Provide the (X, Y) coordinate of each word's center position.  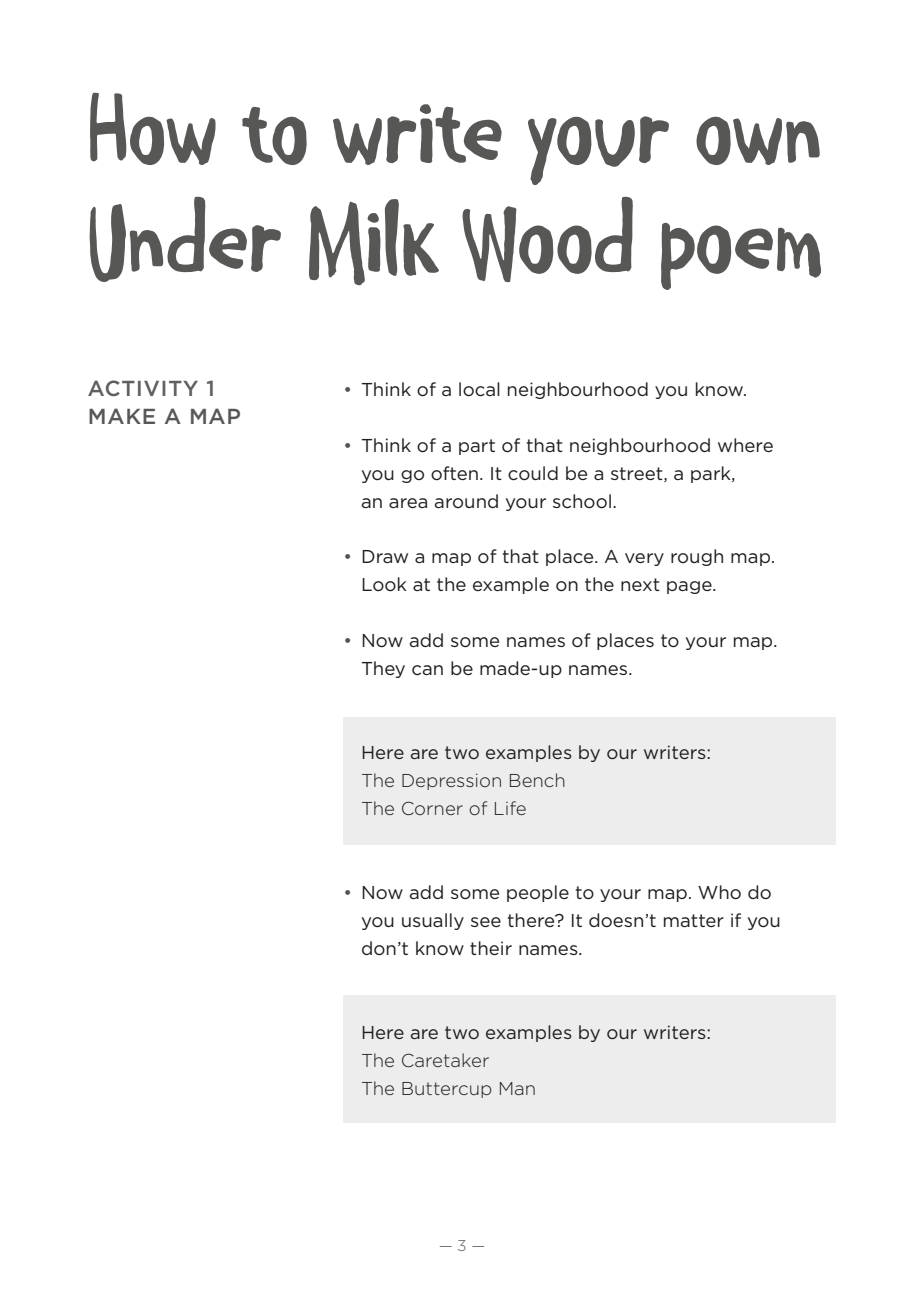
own (758, 141)
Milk (374, 242)
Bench (537, 780)
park (712, 474)
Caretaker (445, 1060)
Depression (451, 782)
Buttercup (447, 1090)
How (153, 129)
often (454, 473)
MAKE (122, 416)
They (383, 669)
